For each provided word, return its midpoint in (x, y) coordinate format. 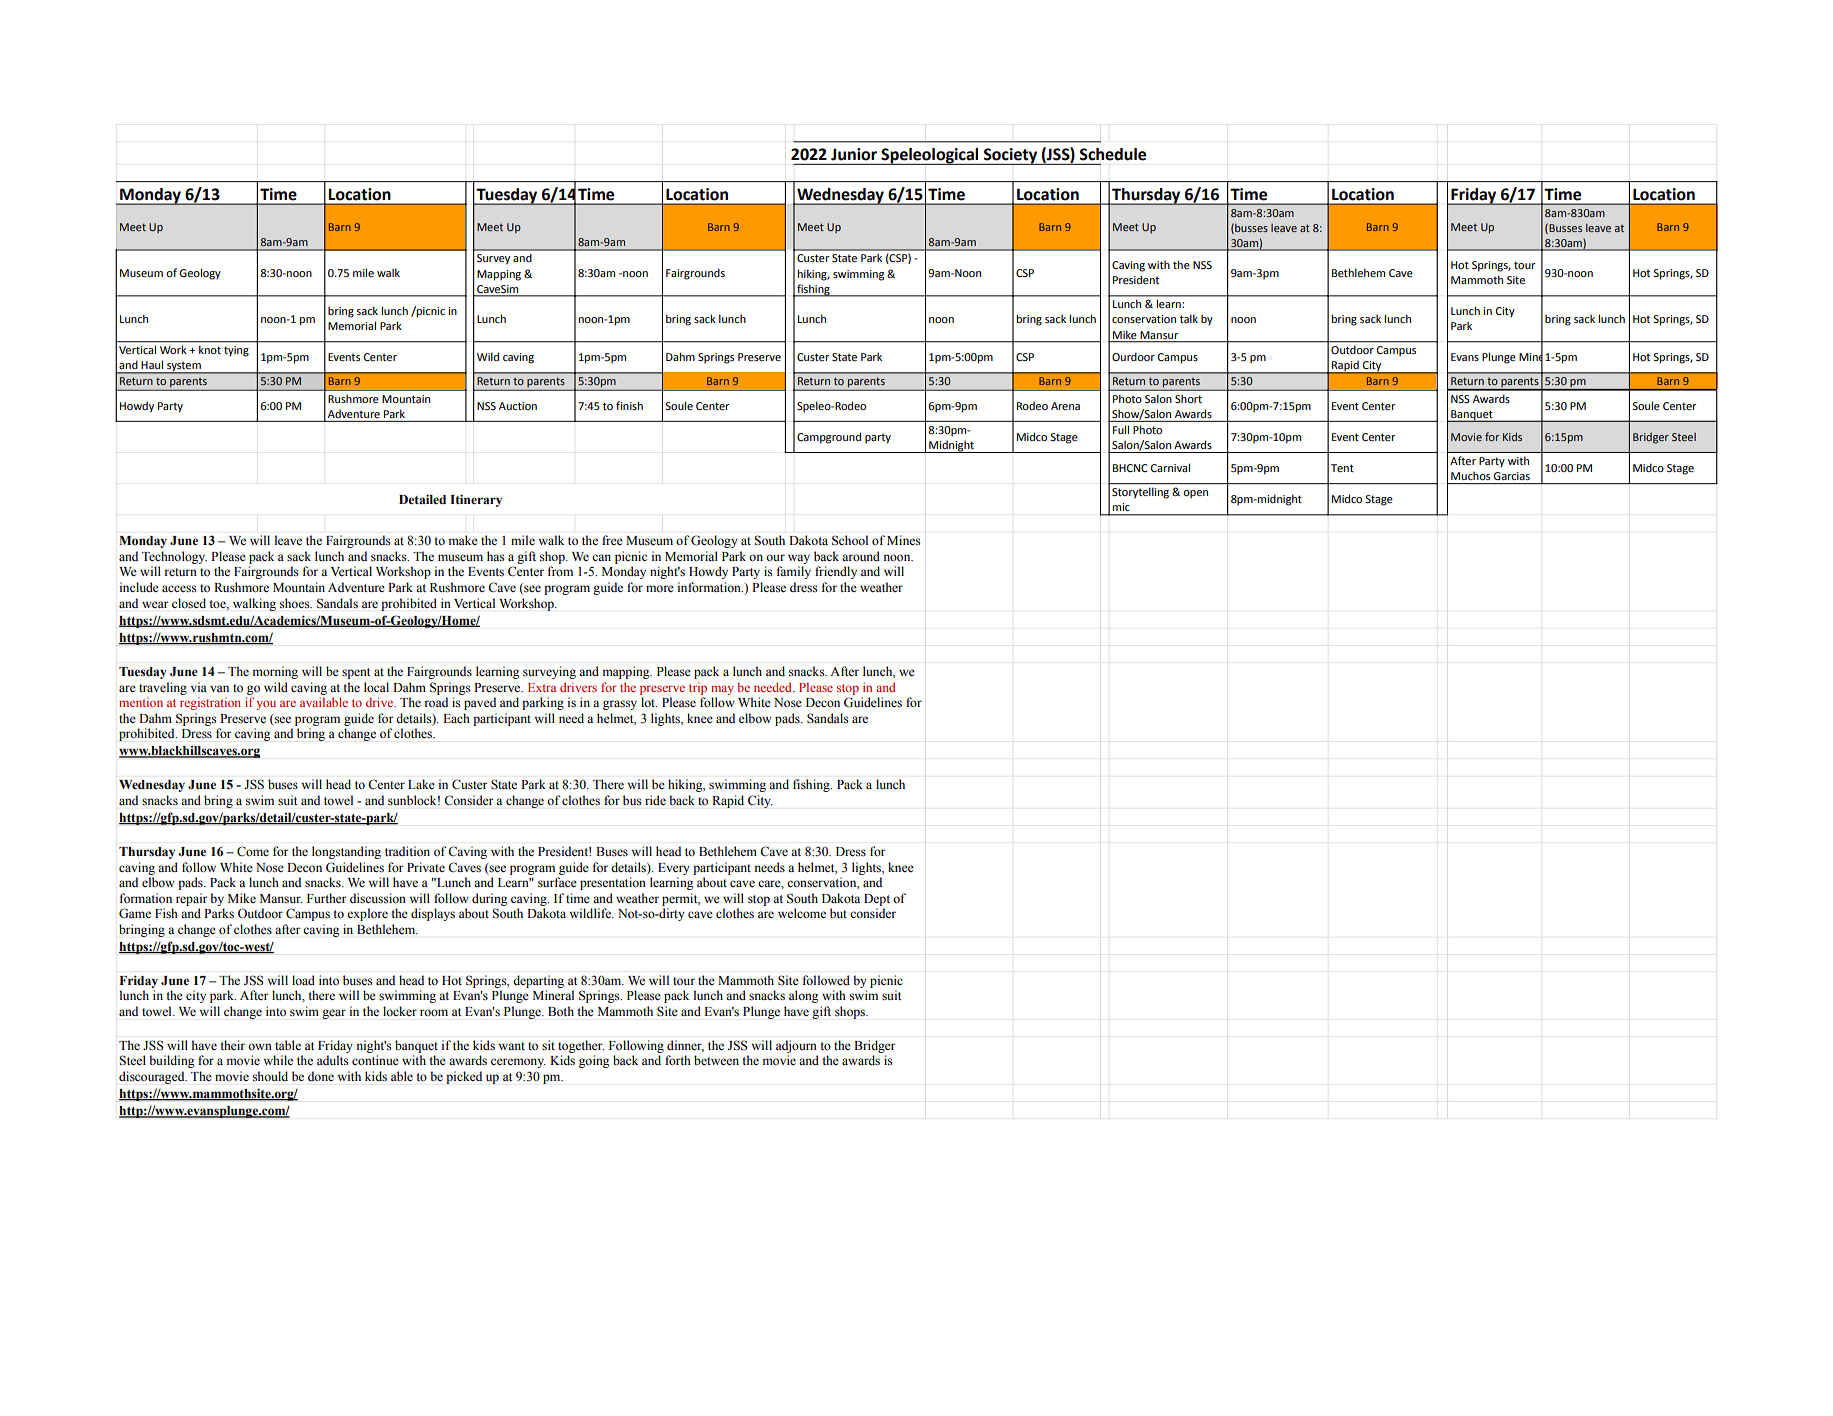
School (850, 540)
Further (326, 898)
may (722, 690)
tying (236, 351)
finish (629, 405)
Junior (854, 154)
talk (1189, 318)
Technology (174, 557)
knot (210, 350)
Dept (877, 900)
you (266, 705)
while (278, 1060)
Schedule (1112, 154)
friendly (836, 572)
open (1195, 494)
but (838, 913)
